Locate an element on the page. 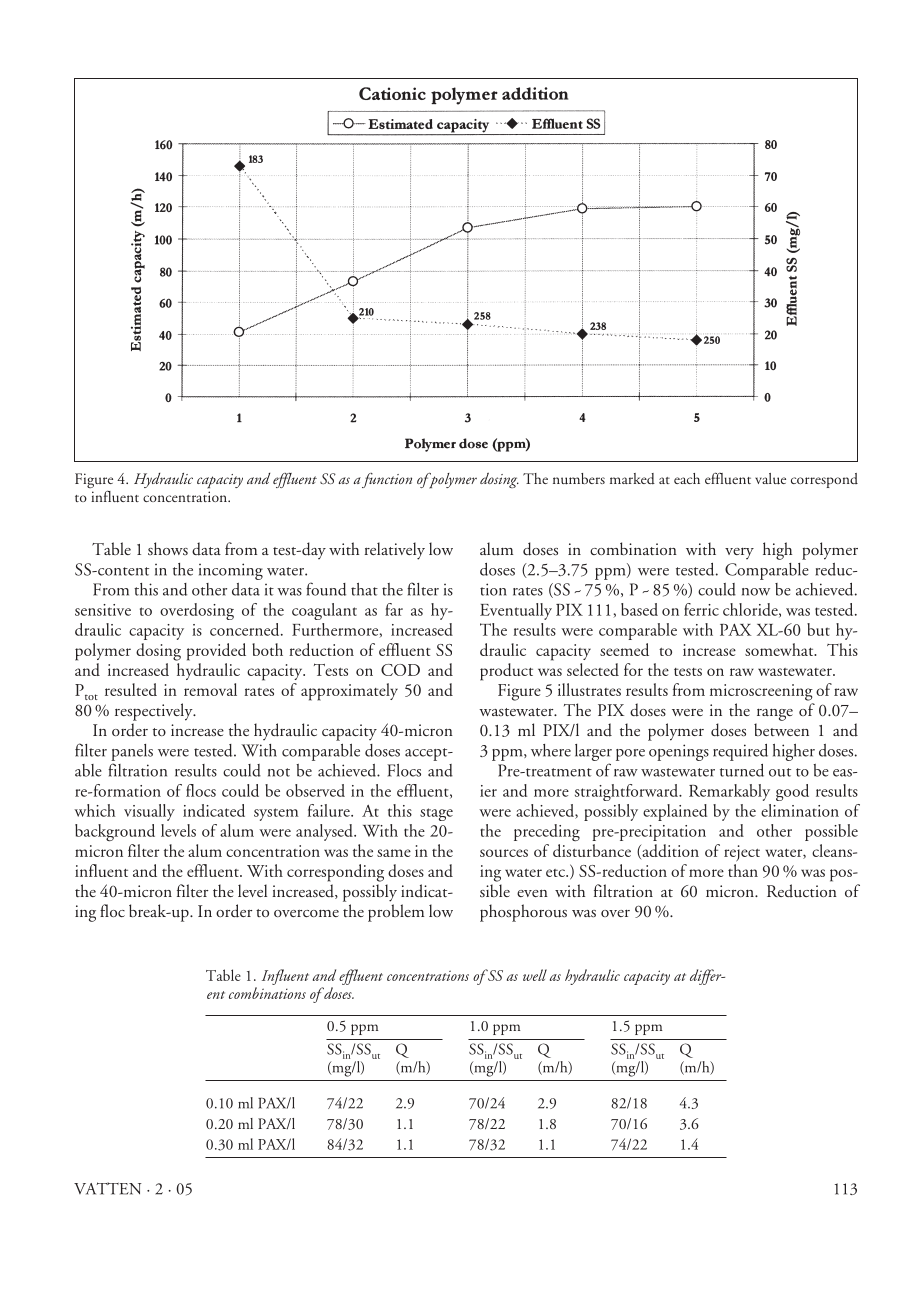 This document has width=924, height=1294. visually is located at coordinates (149, 812).
